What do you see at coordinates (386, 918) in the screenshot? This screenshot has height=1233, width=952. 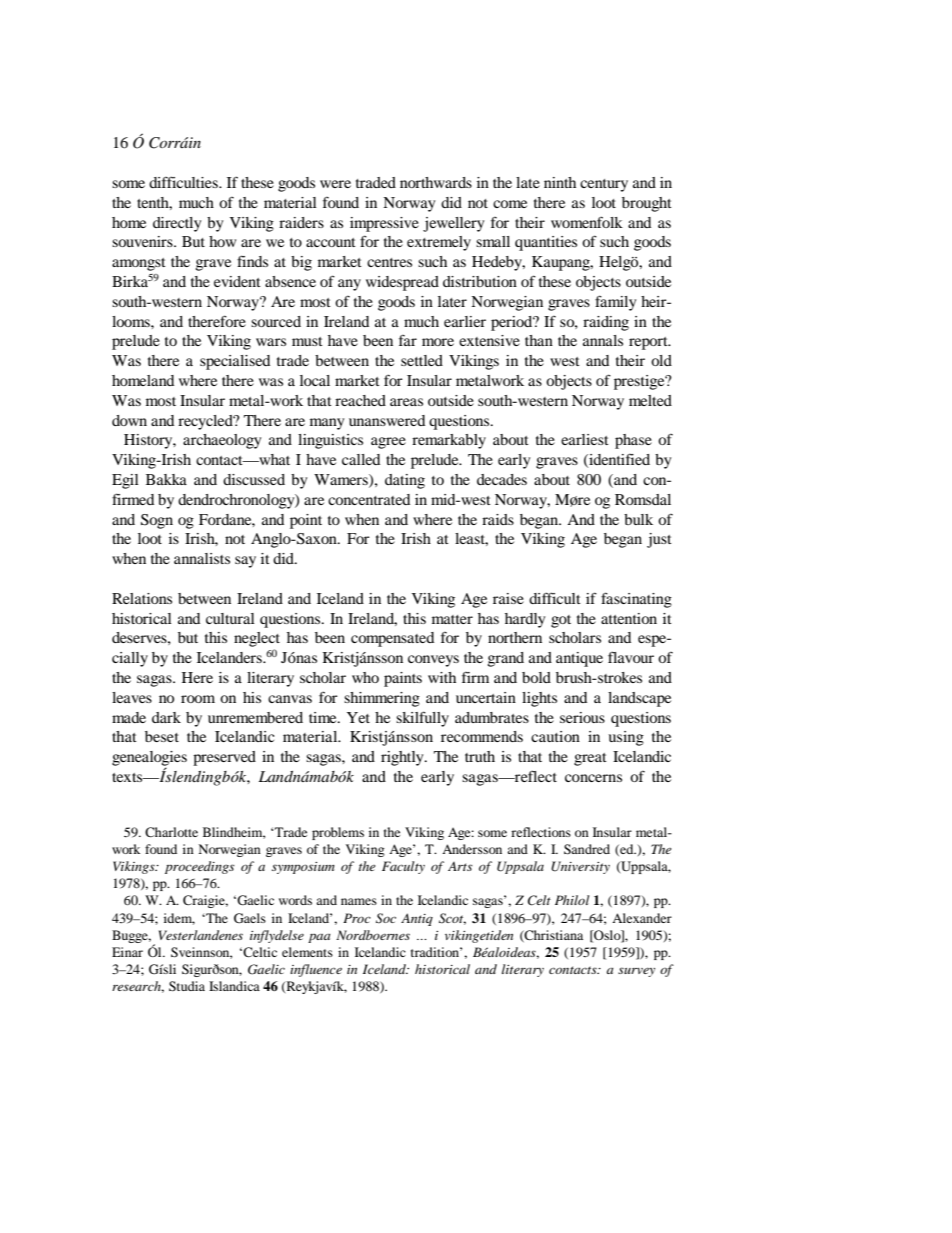 I see `Soc` at bounding box center [386, 918].
